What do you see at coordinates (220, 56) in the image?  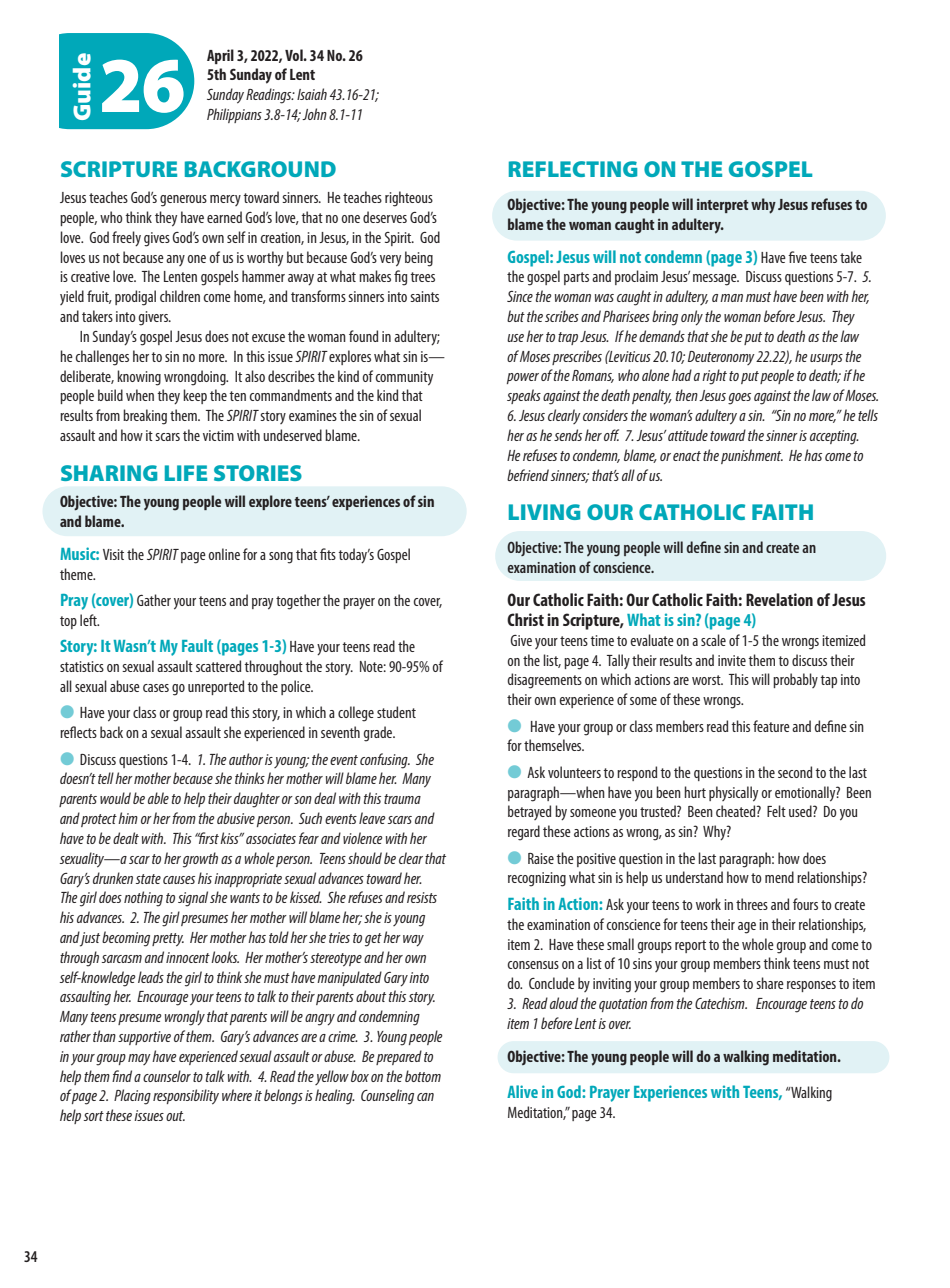 I see `April` at bounding box center [220, 56].
